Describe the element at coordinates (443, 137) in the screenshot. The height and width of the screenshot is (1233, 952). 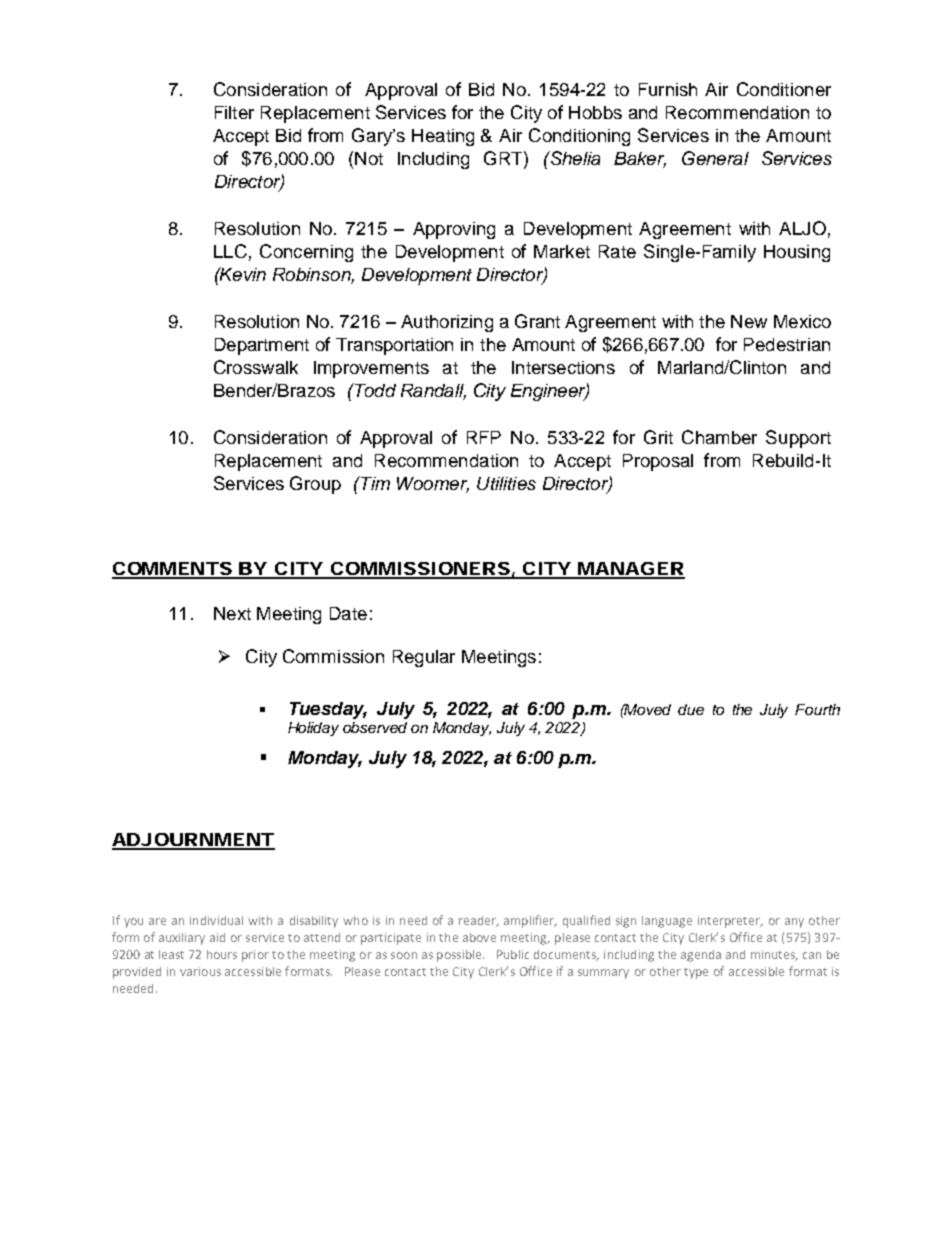
I see `Heating` at that location.
